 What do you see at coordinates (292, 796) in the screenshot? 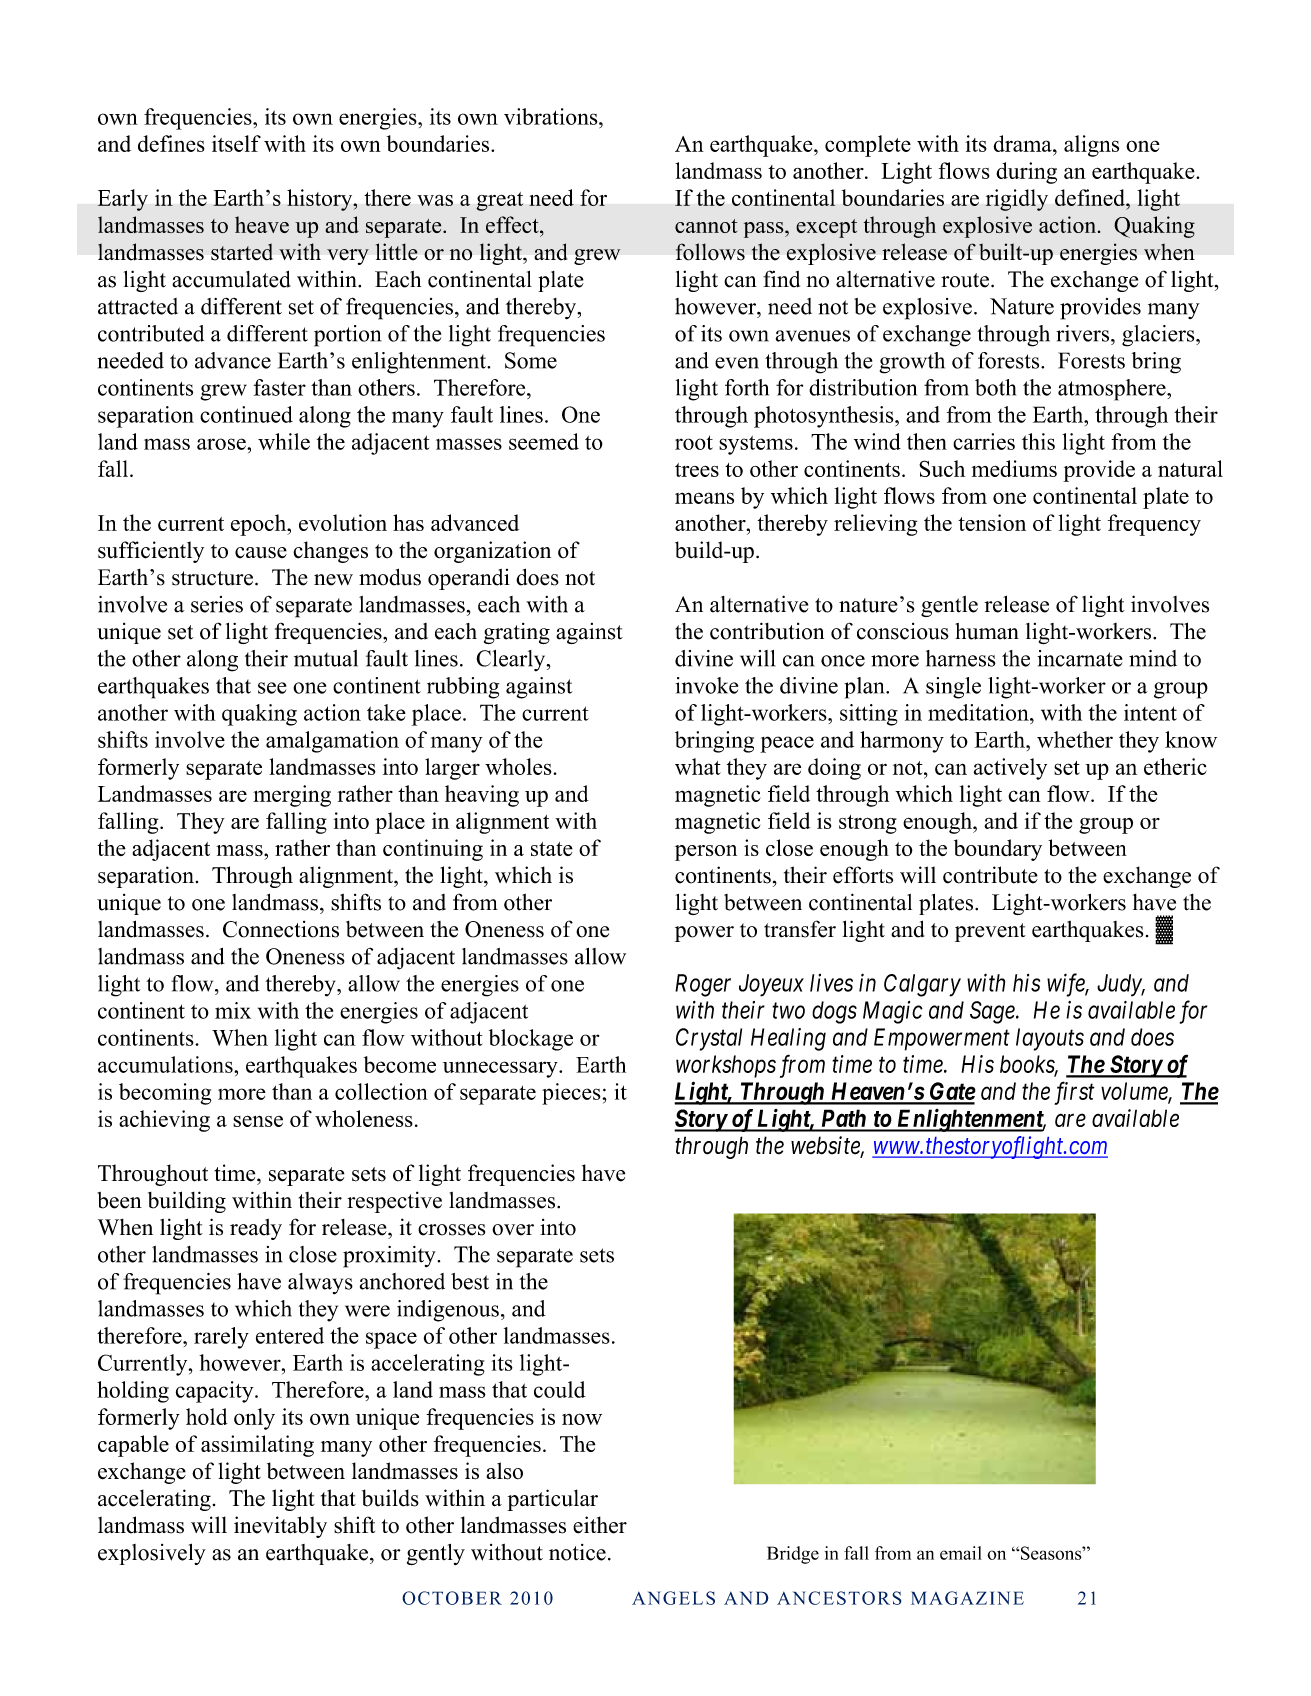
I see `merging` at bounding box center [292, 796].
